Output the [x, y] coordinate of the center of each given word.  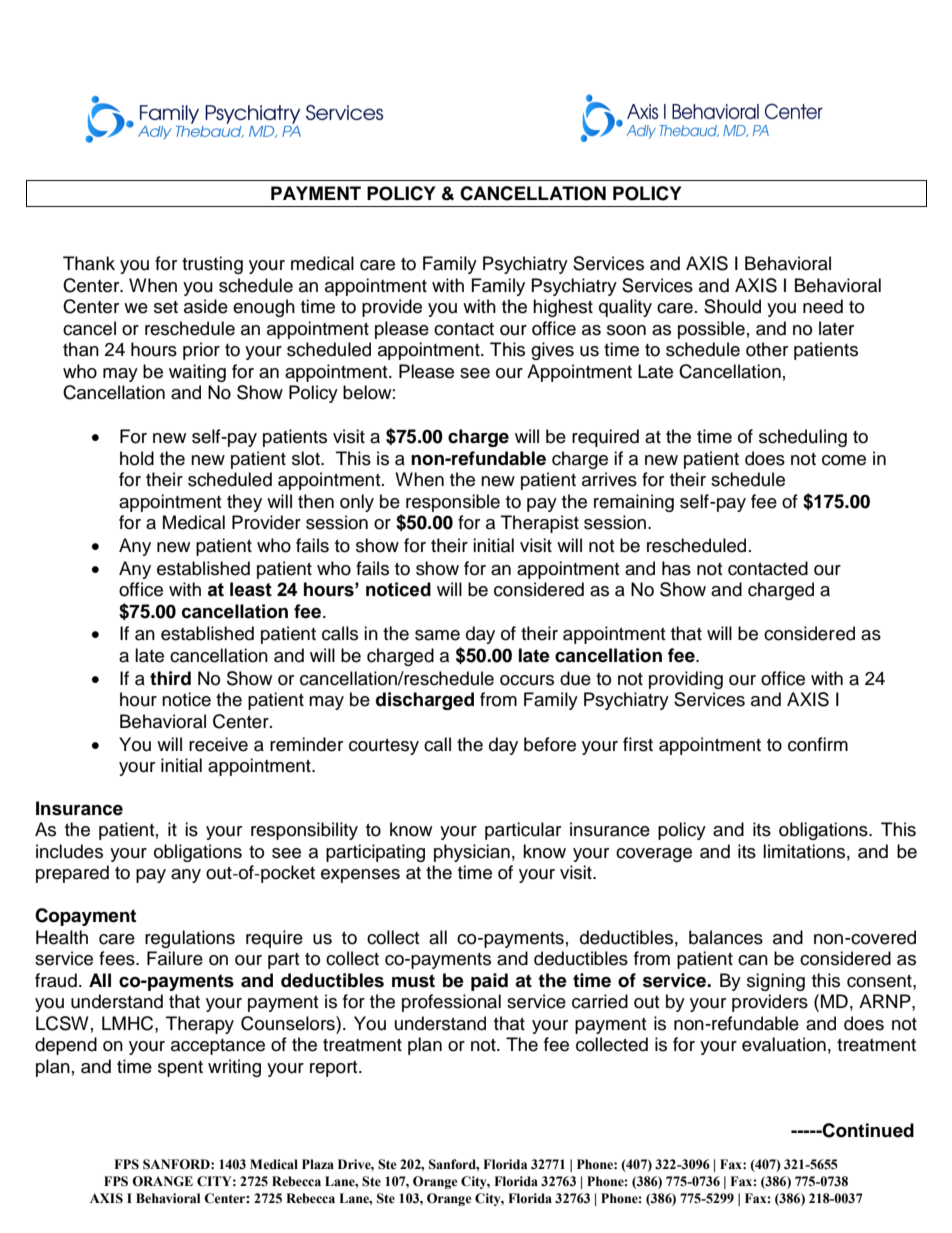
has [676, 568]
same [437, 635]
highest [563, 308]
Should [732, 306]
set [166, 307]
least [251, 589]
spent [180, 1069]
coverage [654, 855]
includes [69, 851]
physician [472, 853]
